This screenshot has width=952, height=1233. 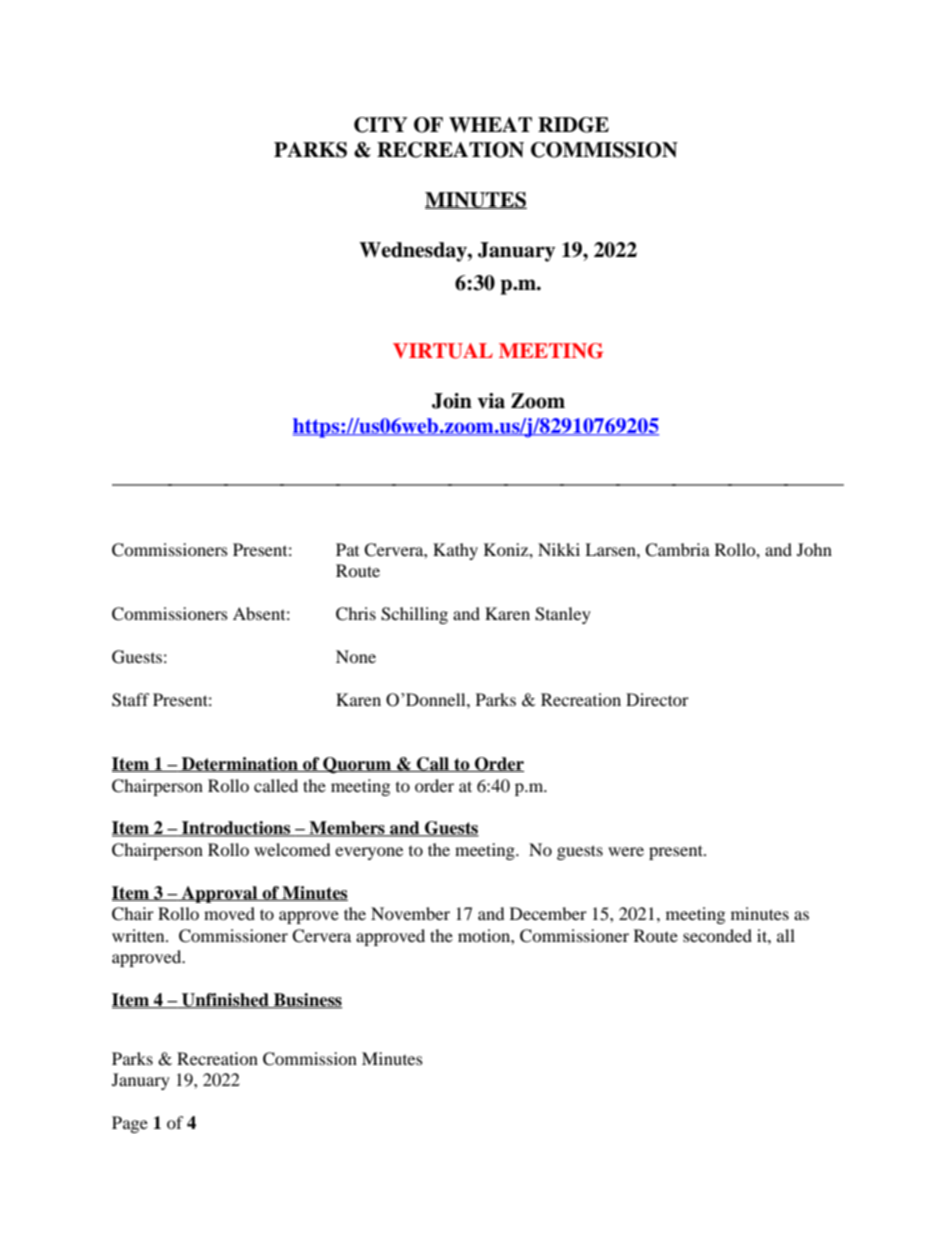 I want to click on WHEAT, so click(x=490, y=124).
